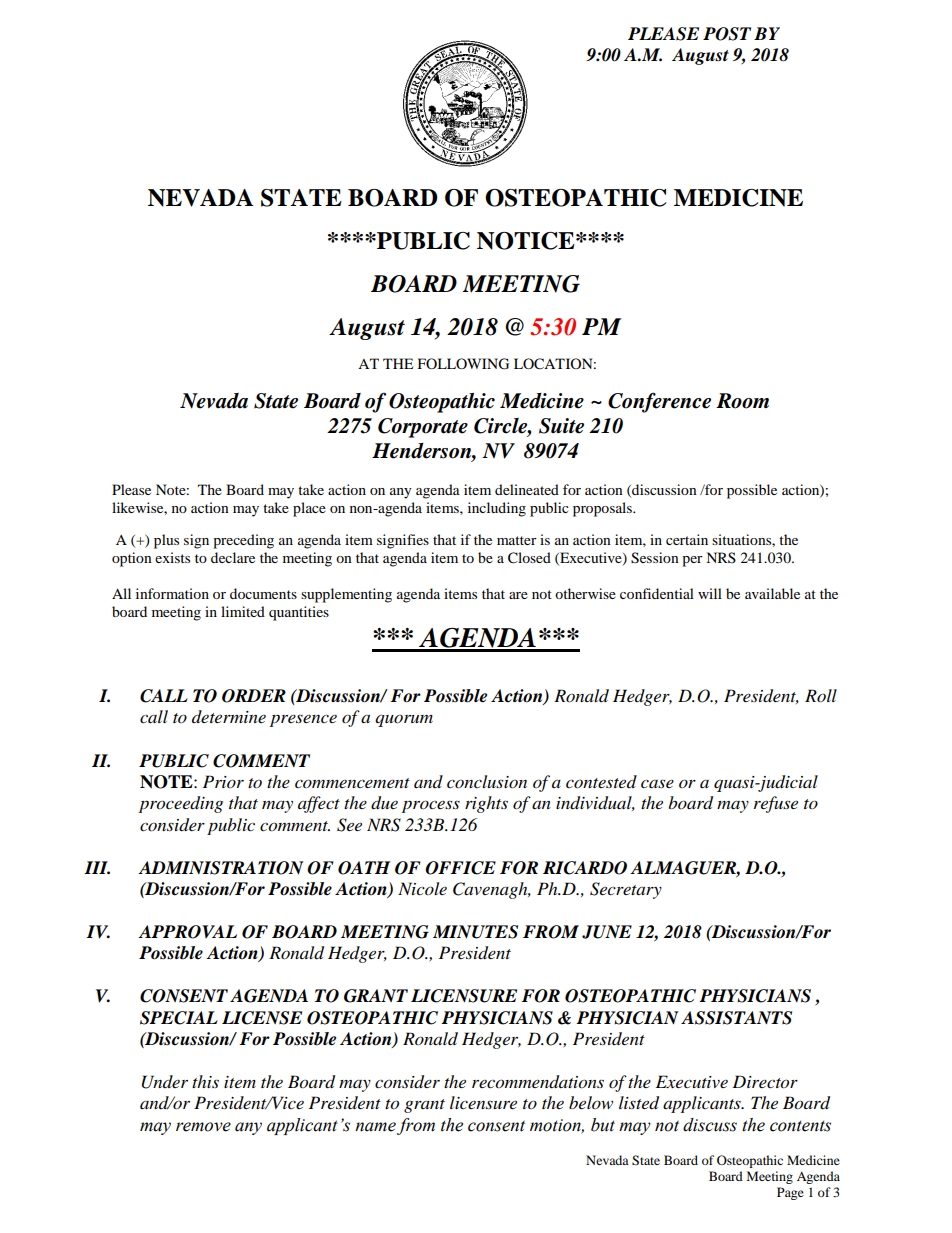 The width and height of the page is (952, 1233). Describe the element at coordinates (463, 364) in the page. I see `FOLLOWING` at that location.
